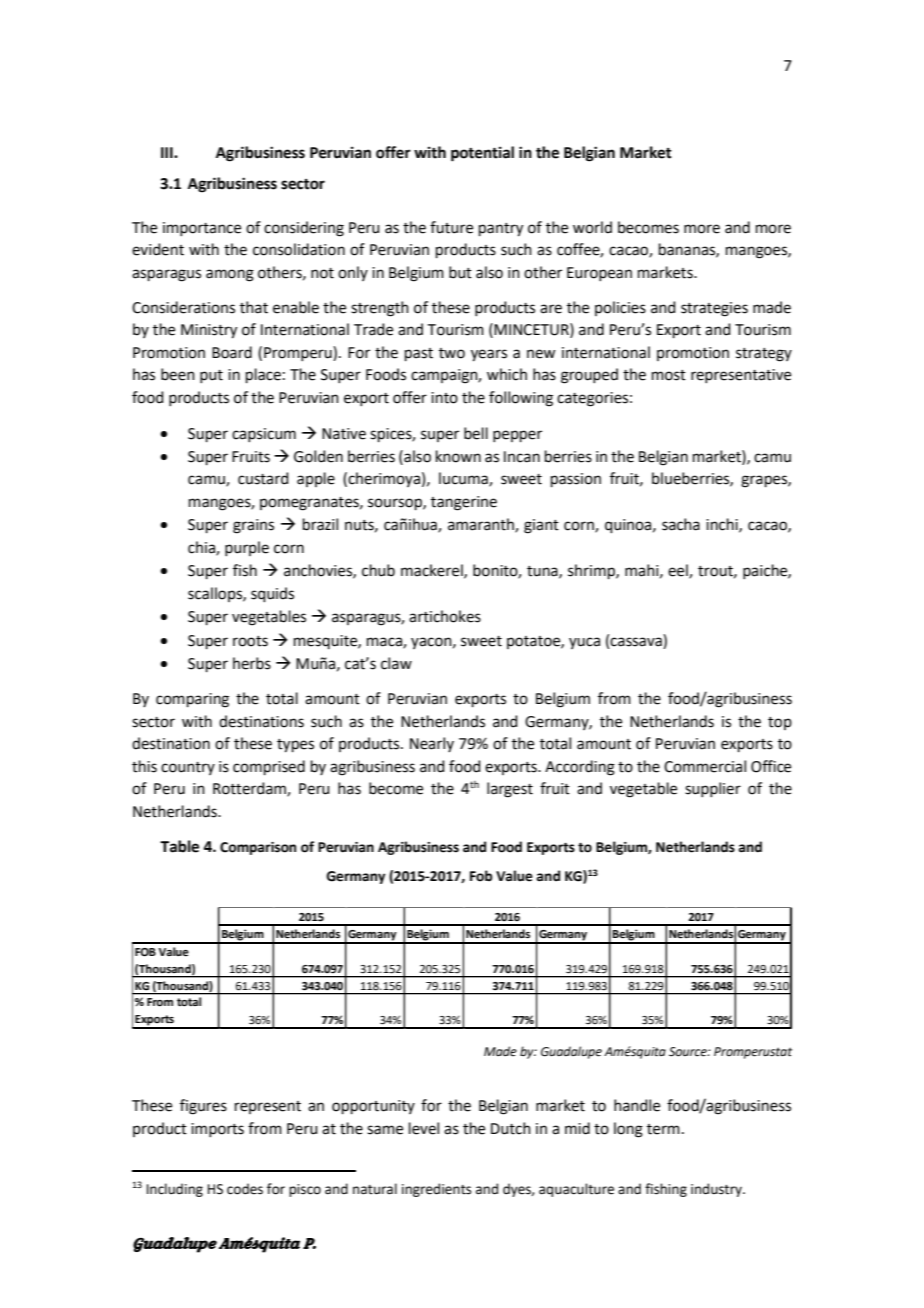  I want to click on sacha, so click(681, 524).
